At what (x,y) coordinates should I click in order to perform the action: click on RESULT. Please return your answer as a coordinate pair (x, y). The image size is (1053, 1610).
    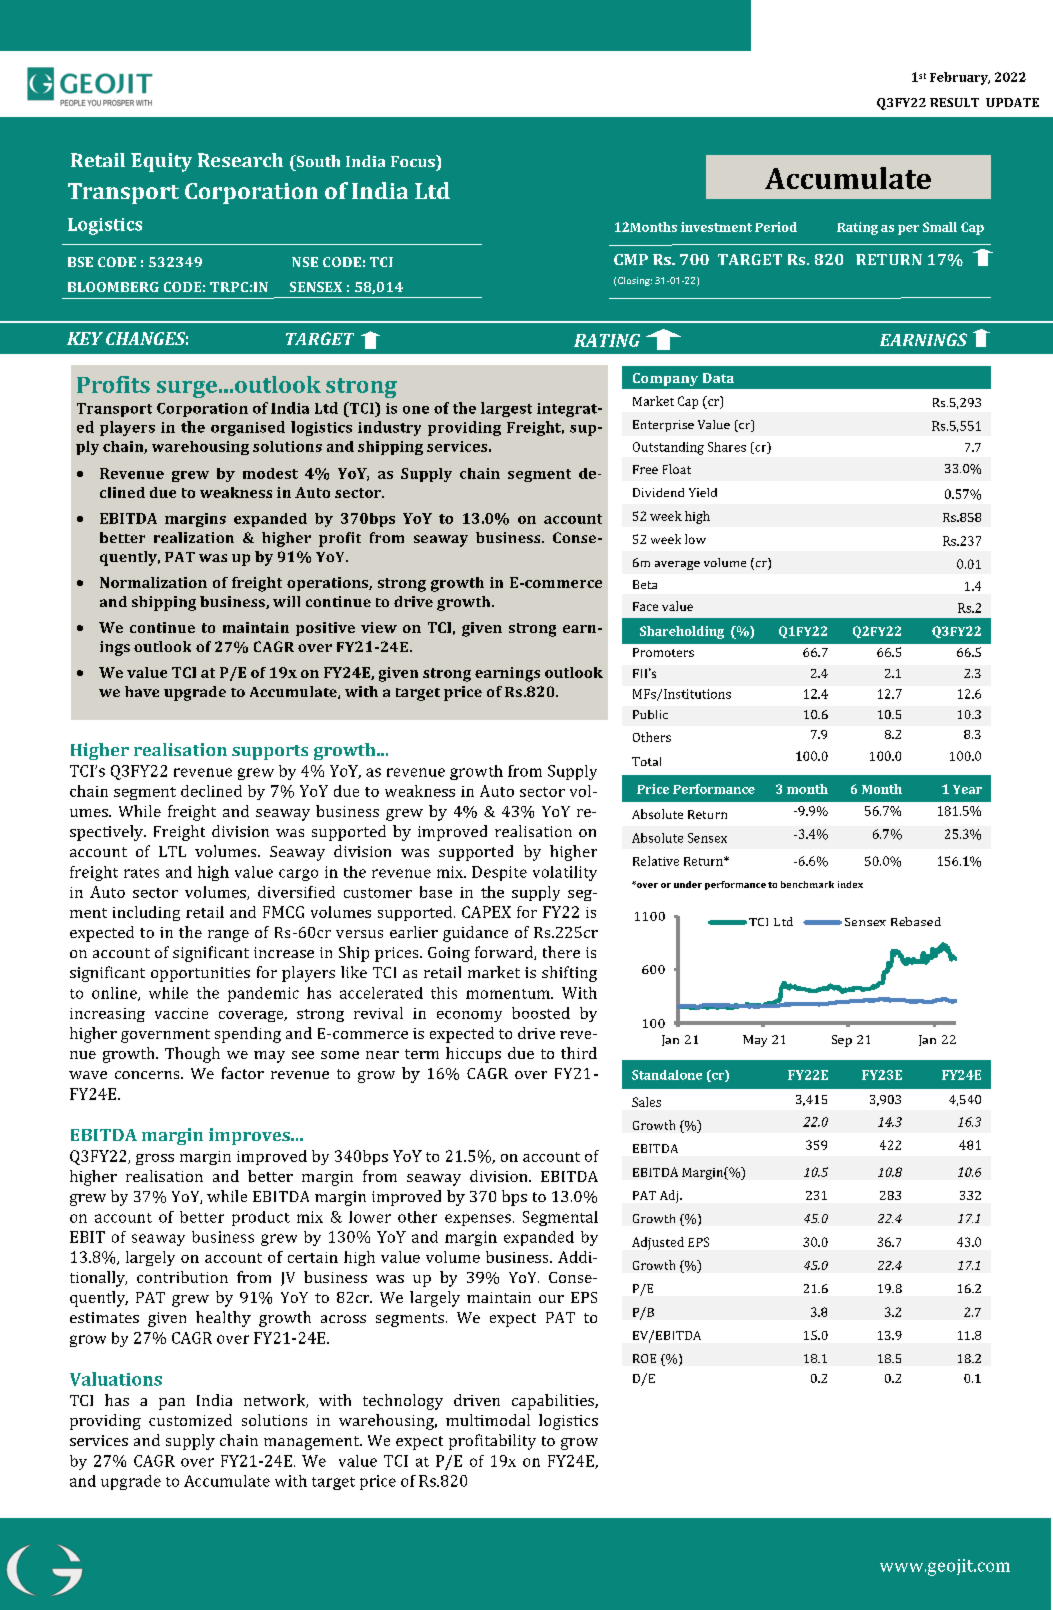
    Looking at the image, I should click on (954, 102).
